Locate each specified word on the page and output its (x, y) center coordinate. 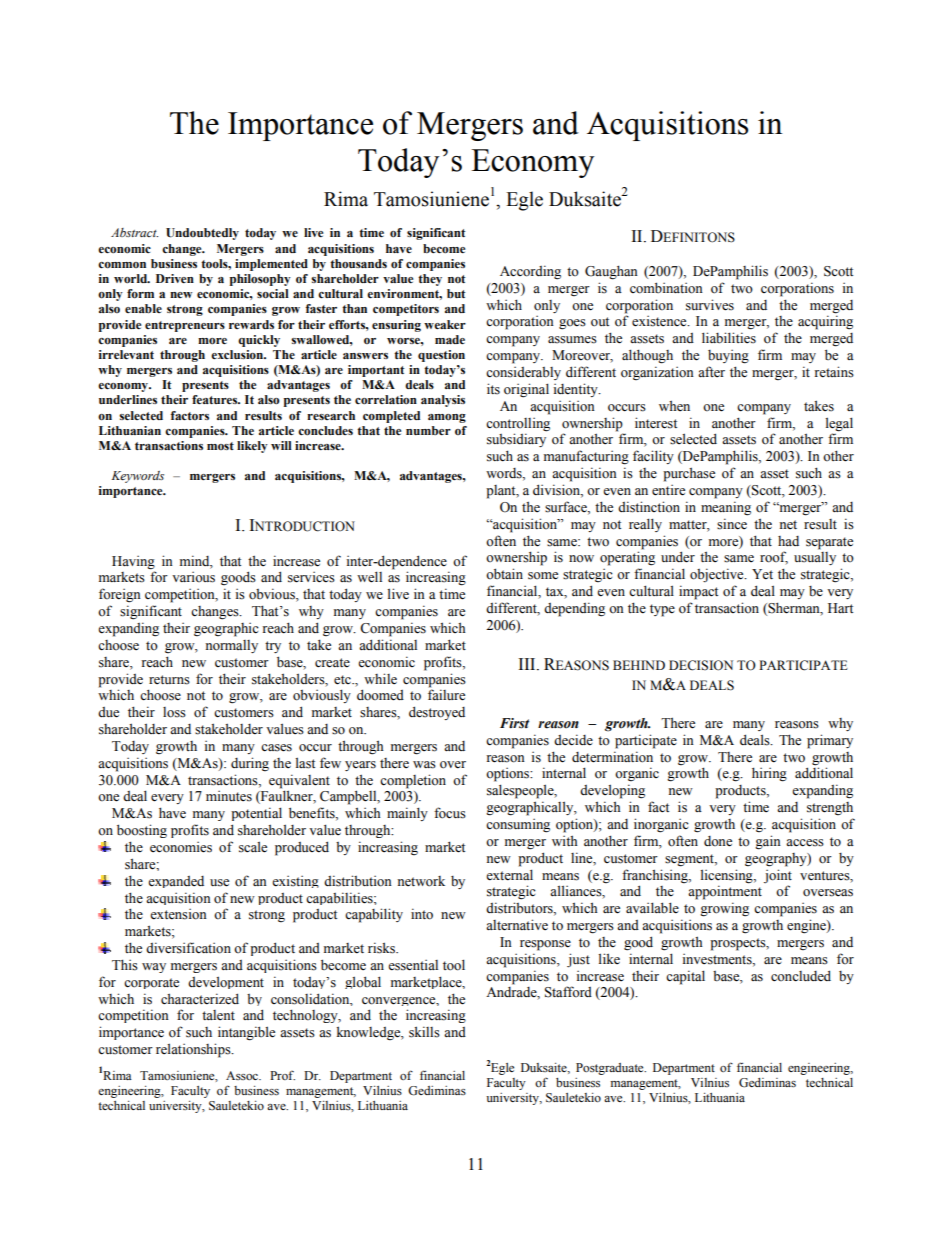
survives (710, 305)
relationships (194, 1050)
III (528, 664)
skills (424, 1032)
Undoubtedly (202, 234)
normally (231, 646)
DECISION (701, 665)
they (430, 280)
